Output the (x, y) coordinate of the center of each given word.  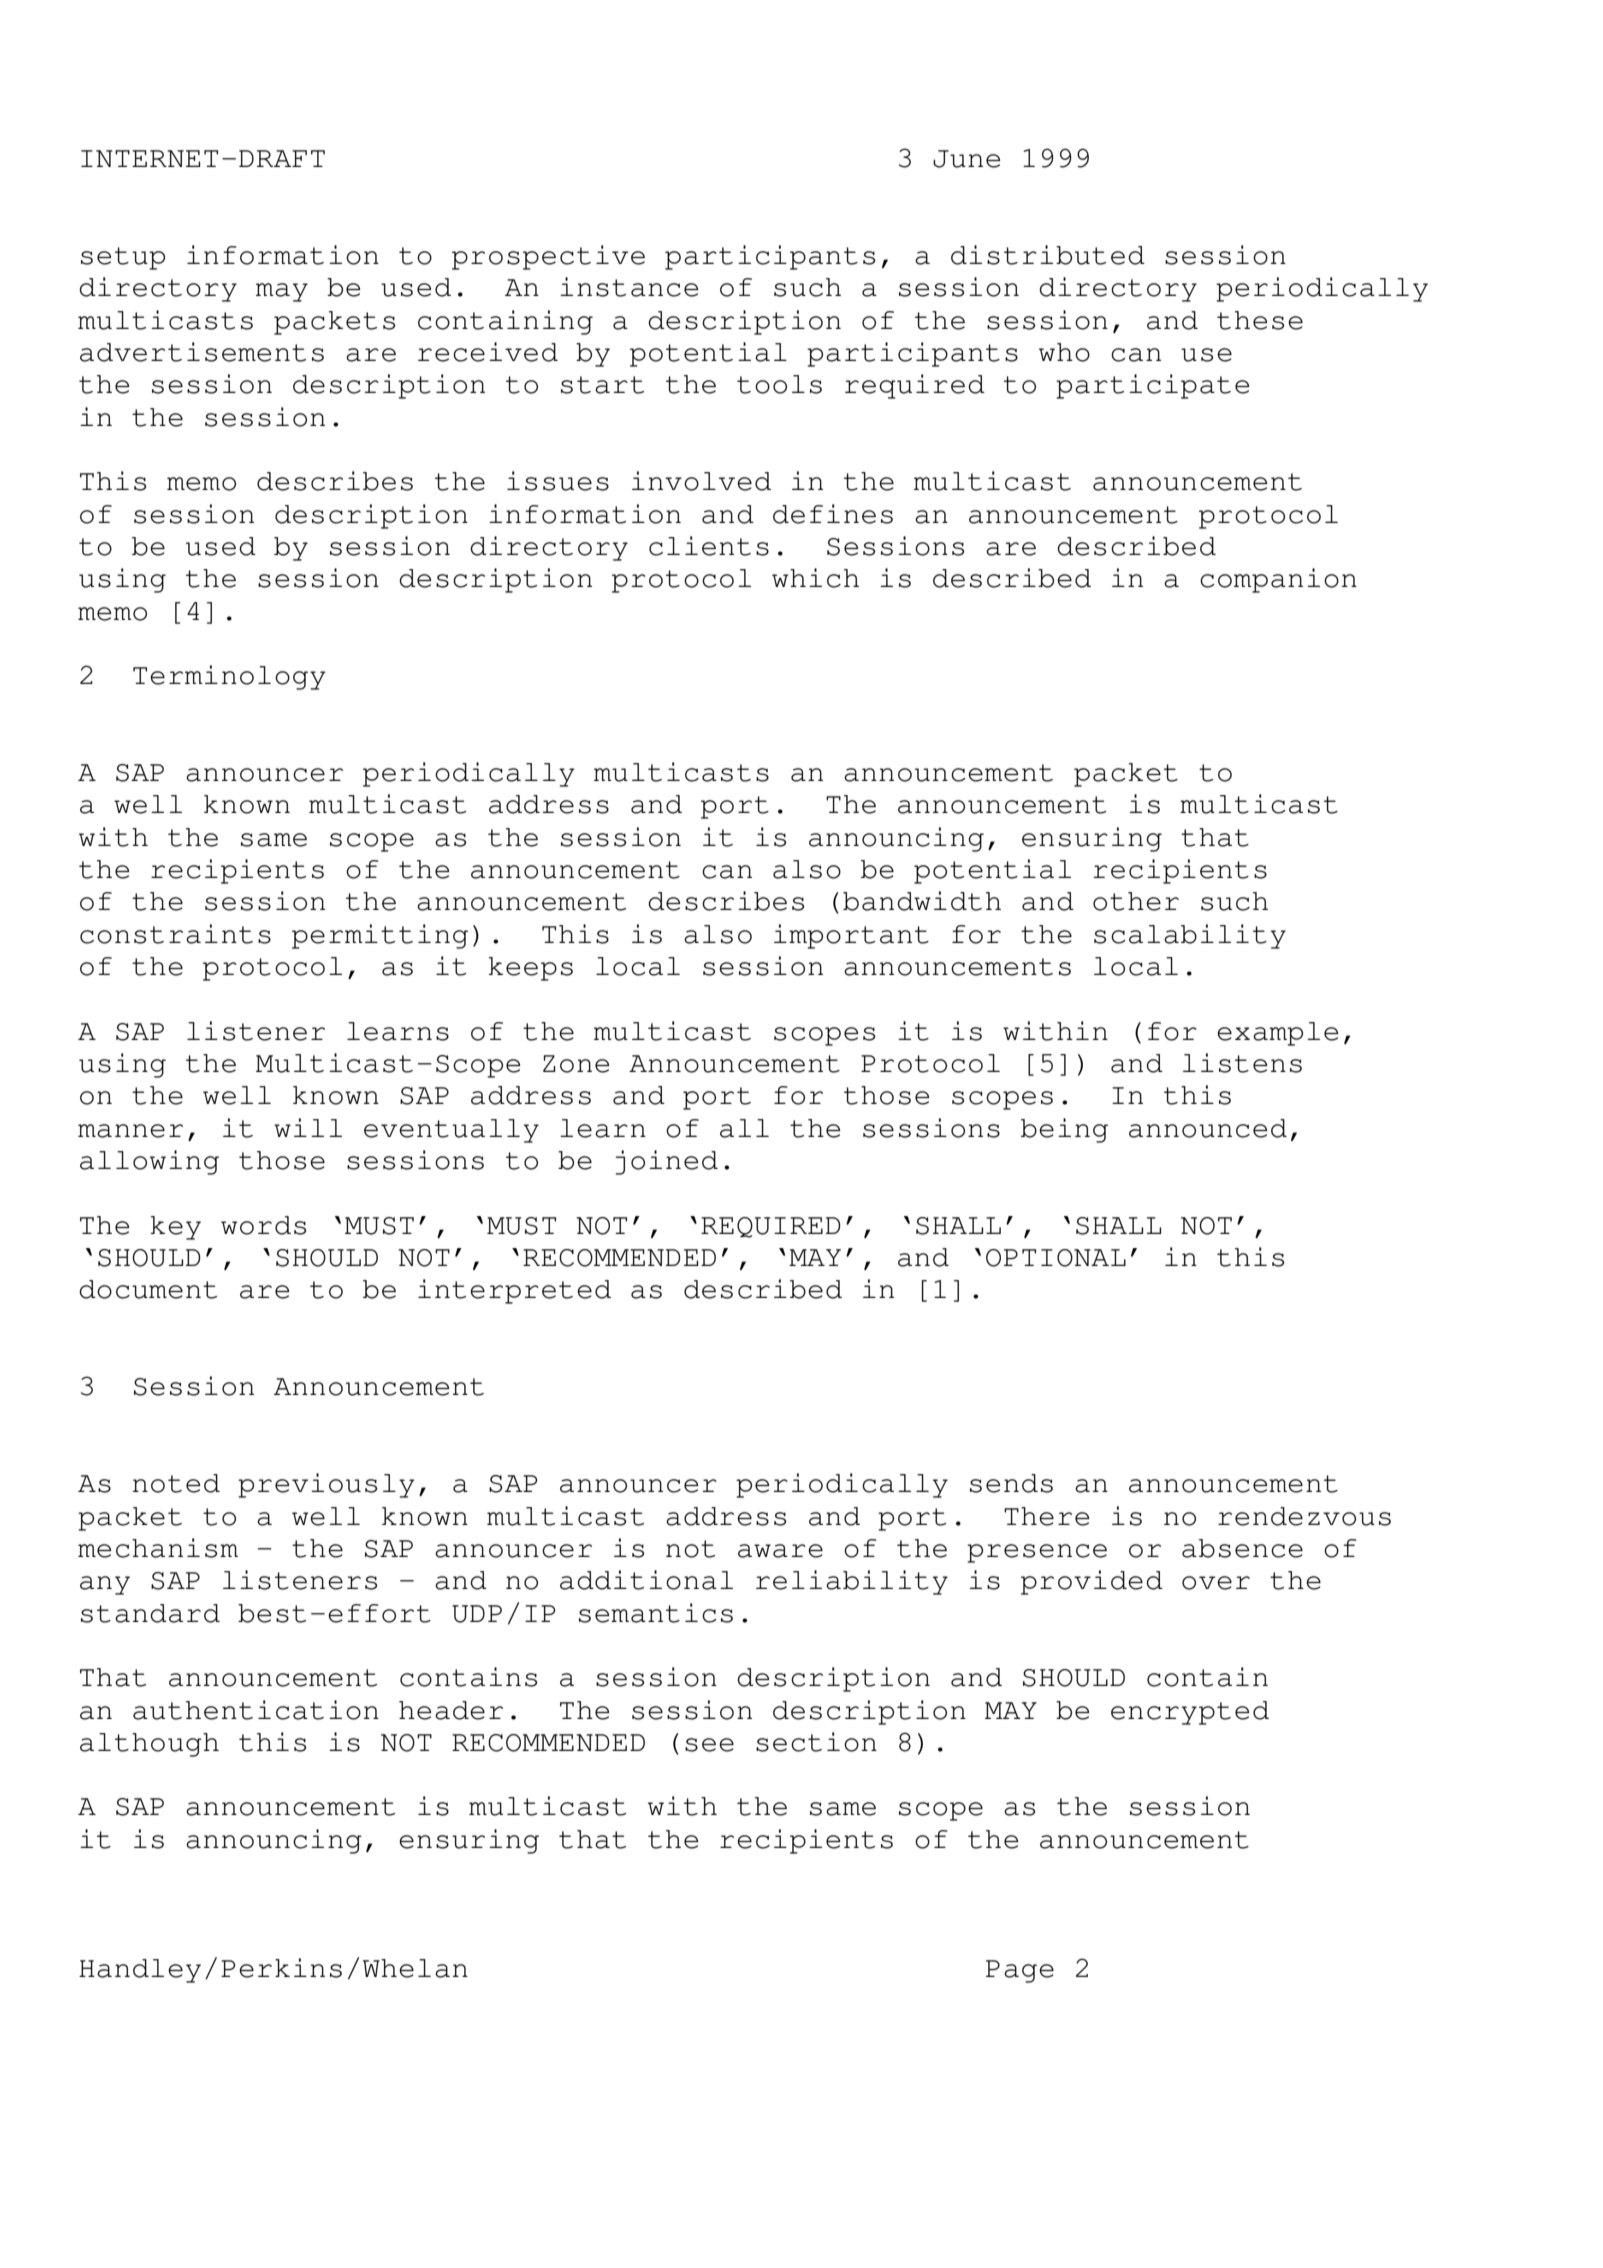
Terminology (229, 677)
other (1136, 901)
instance (629, 287)
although (149, 1745)
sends (1011, 1483)
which (815, 578)
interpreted (514, 1291)
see (709, 1745)
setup (123, 258)
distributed (1048, 255)
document (148, 1289)
